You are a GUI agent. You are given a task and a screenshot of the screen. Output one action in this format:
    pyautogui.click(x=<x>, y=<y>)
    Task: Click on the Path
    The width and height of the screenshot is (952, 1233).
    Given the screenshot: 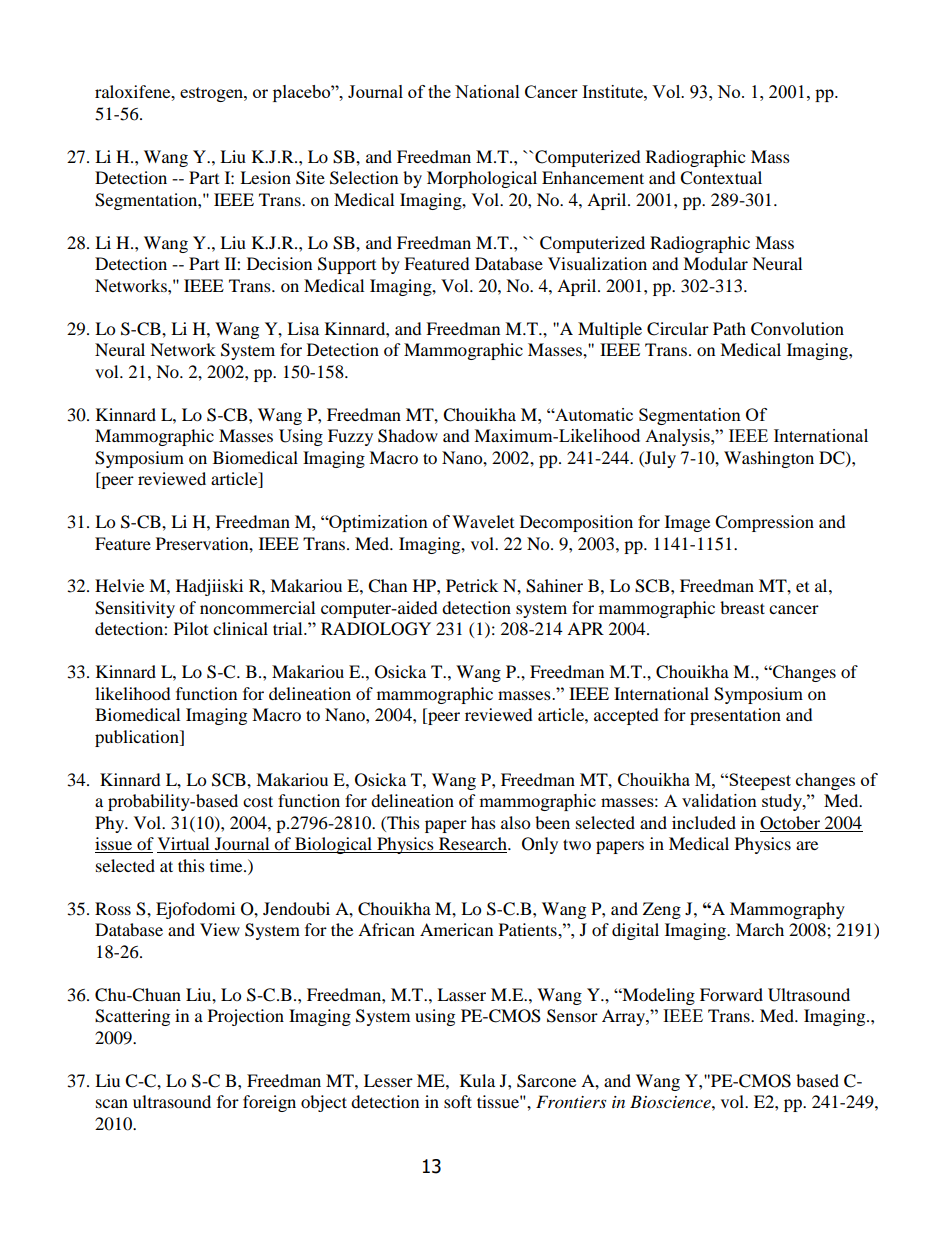 What is the action you would take?
    pyautogui.click(x=729, y=328)
